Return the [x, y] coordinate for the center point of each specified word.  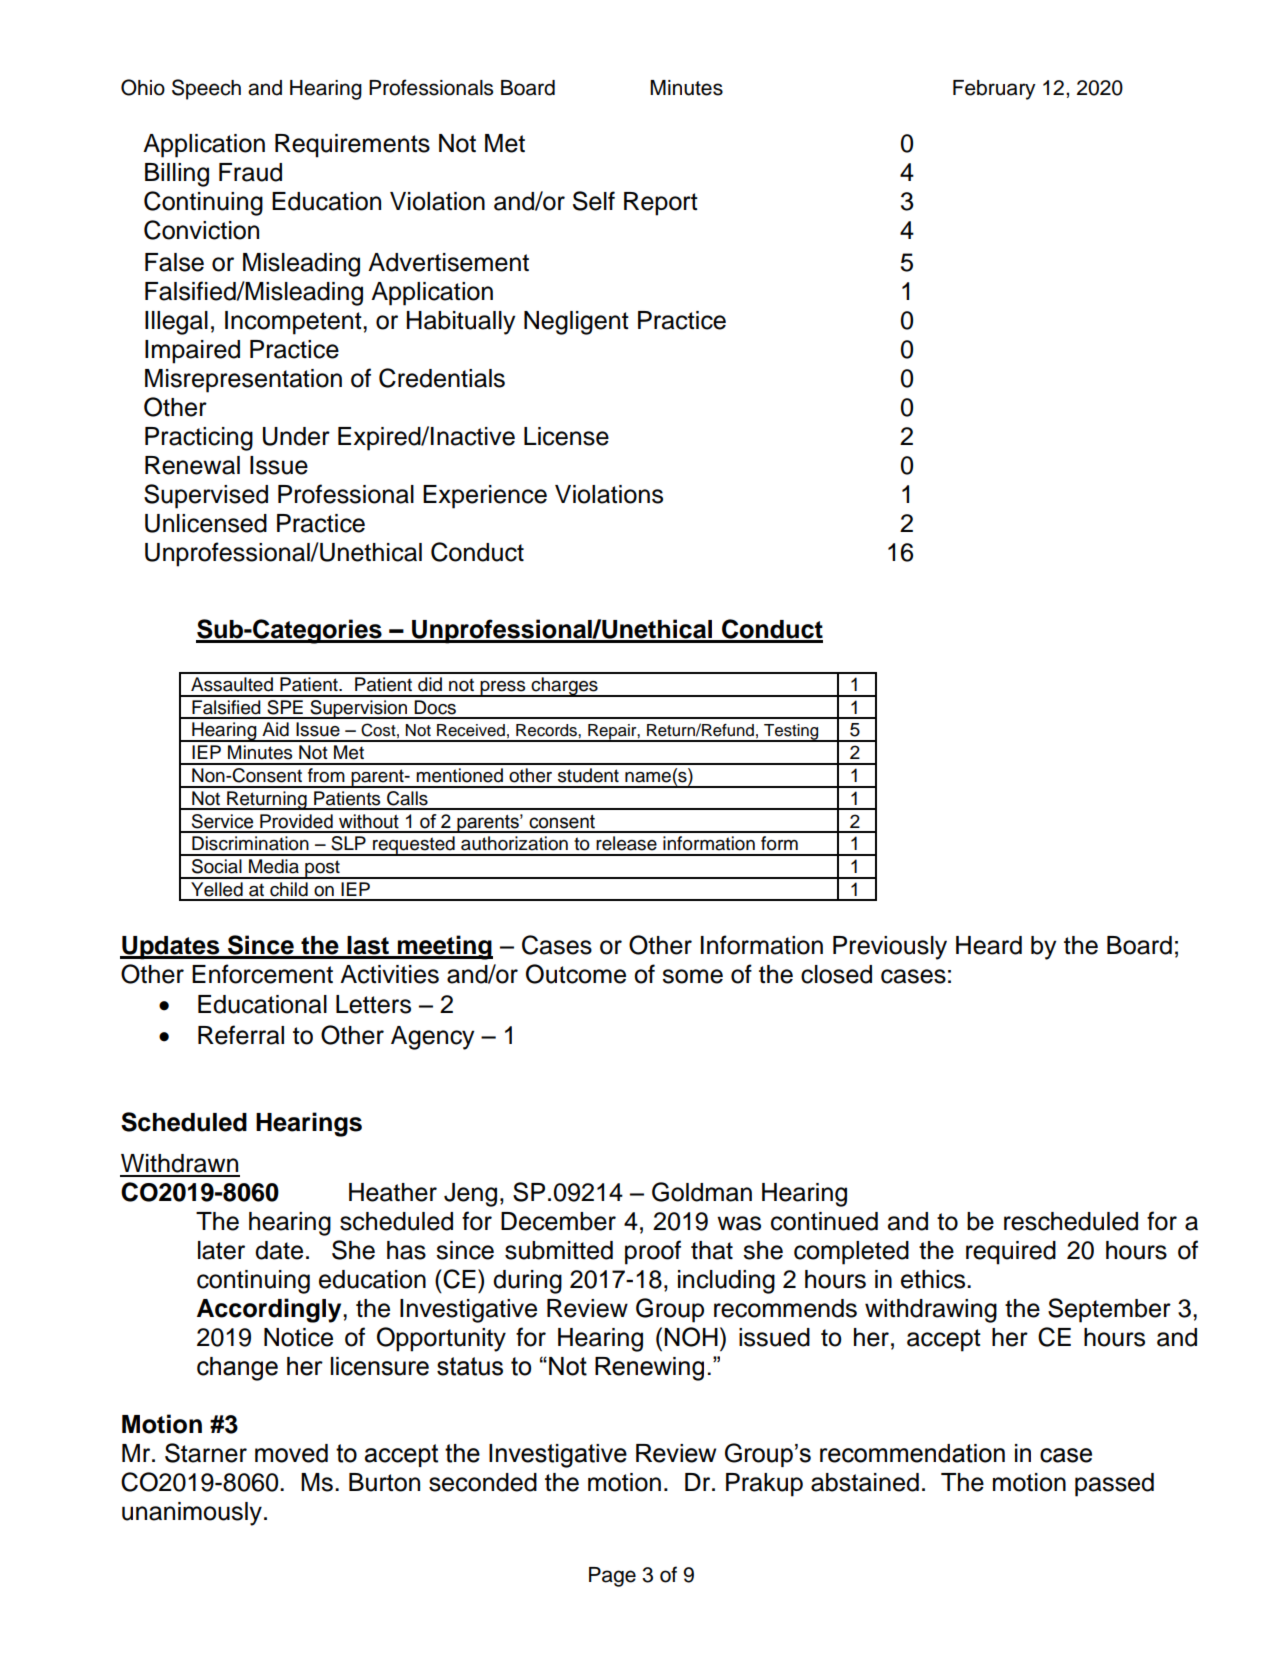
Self [594, 201]
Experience [485, 497]
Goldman [702, 1192]
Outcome [576, 974]
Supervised [206, 496]
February [994, 90]
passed [1114, 1485]
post [322, 869]
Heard [989, 945]
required [1011, 1253]
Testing [791, 733]
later [221, 1250]
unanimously [192, 1514]
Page [612, 1577]
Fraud [250, 172]
